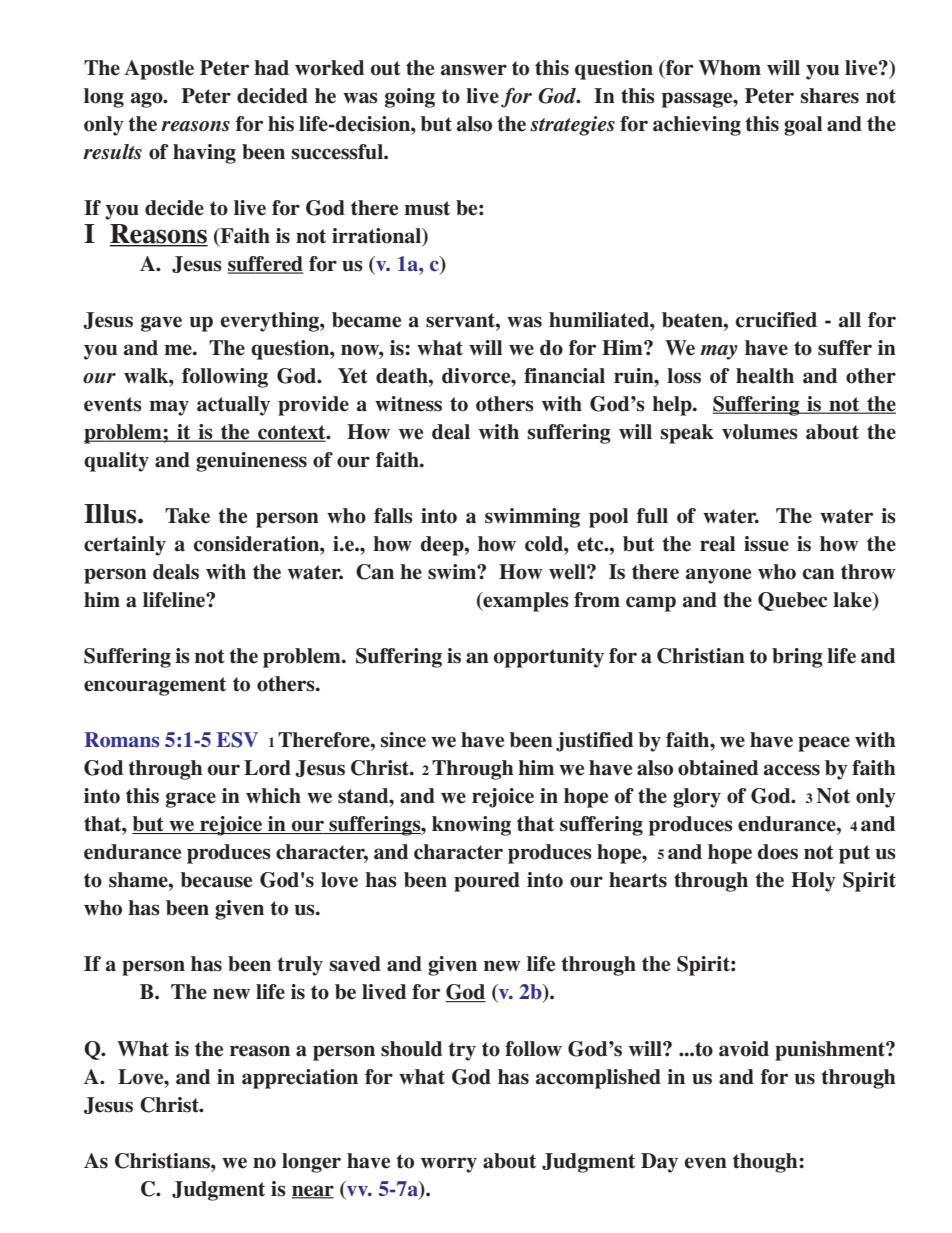 The width and height of the page is (952, 1233). I want to click on encouragement, so click(155, 686).
